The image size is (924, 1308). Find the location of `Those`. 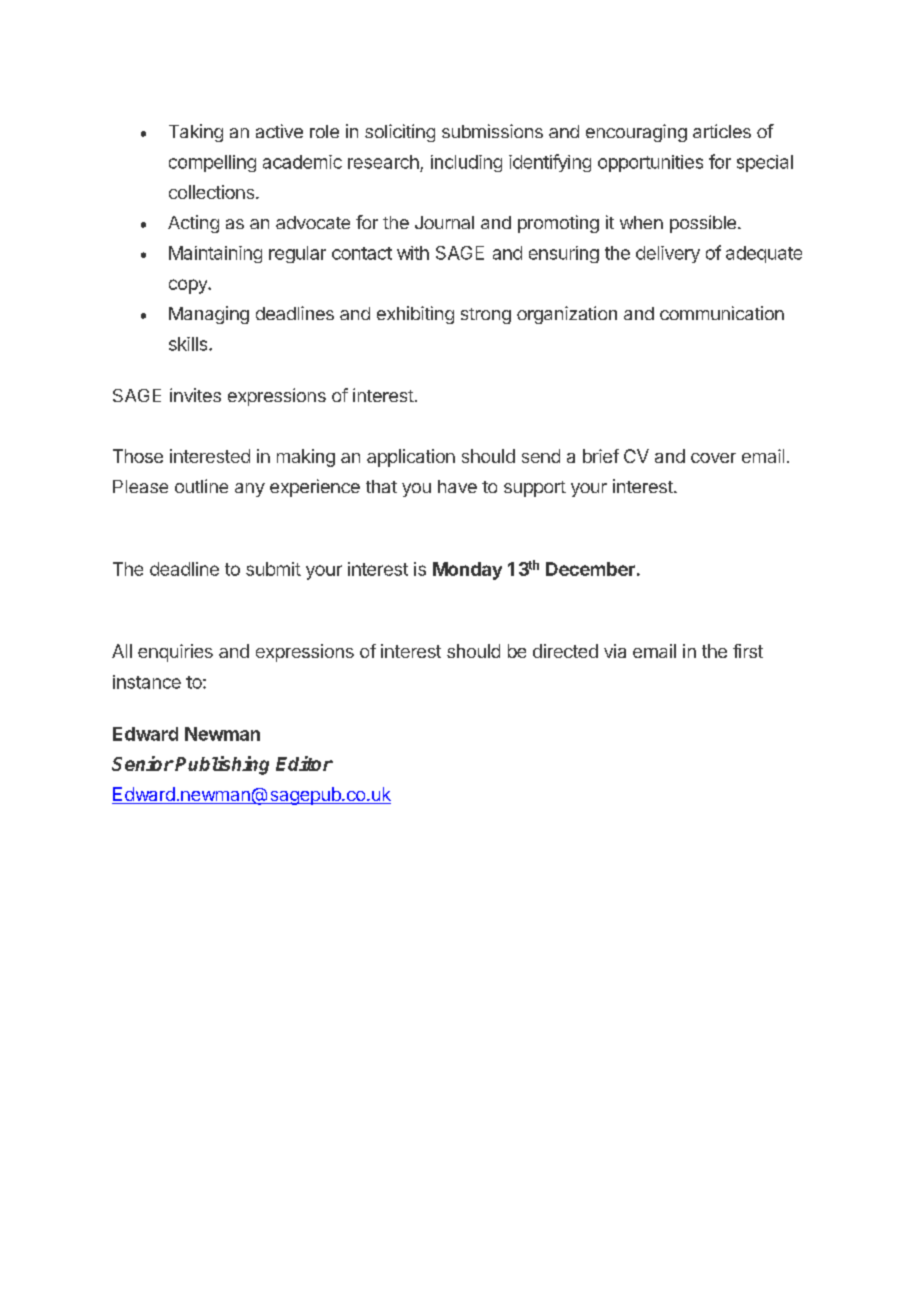

Those is located at coordinates (138, 456).
